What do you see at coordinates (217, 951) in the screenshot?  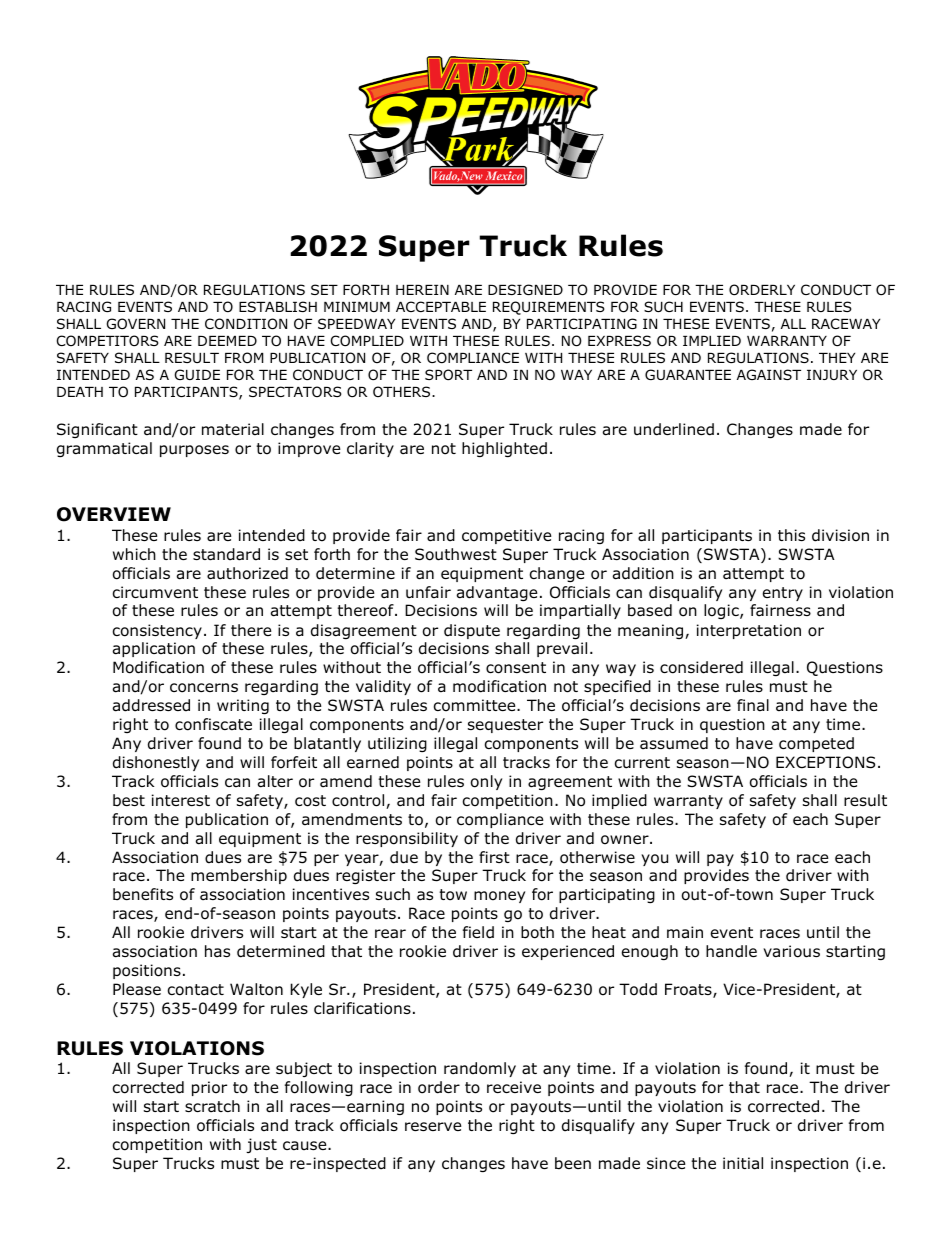 I see `has` at bounding box center [217, 951].
